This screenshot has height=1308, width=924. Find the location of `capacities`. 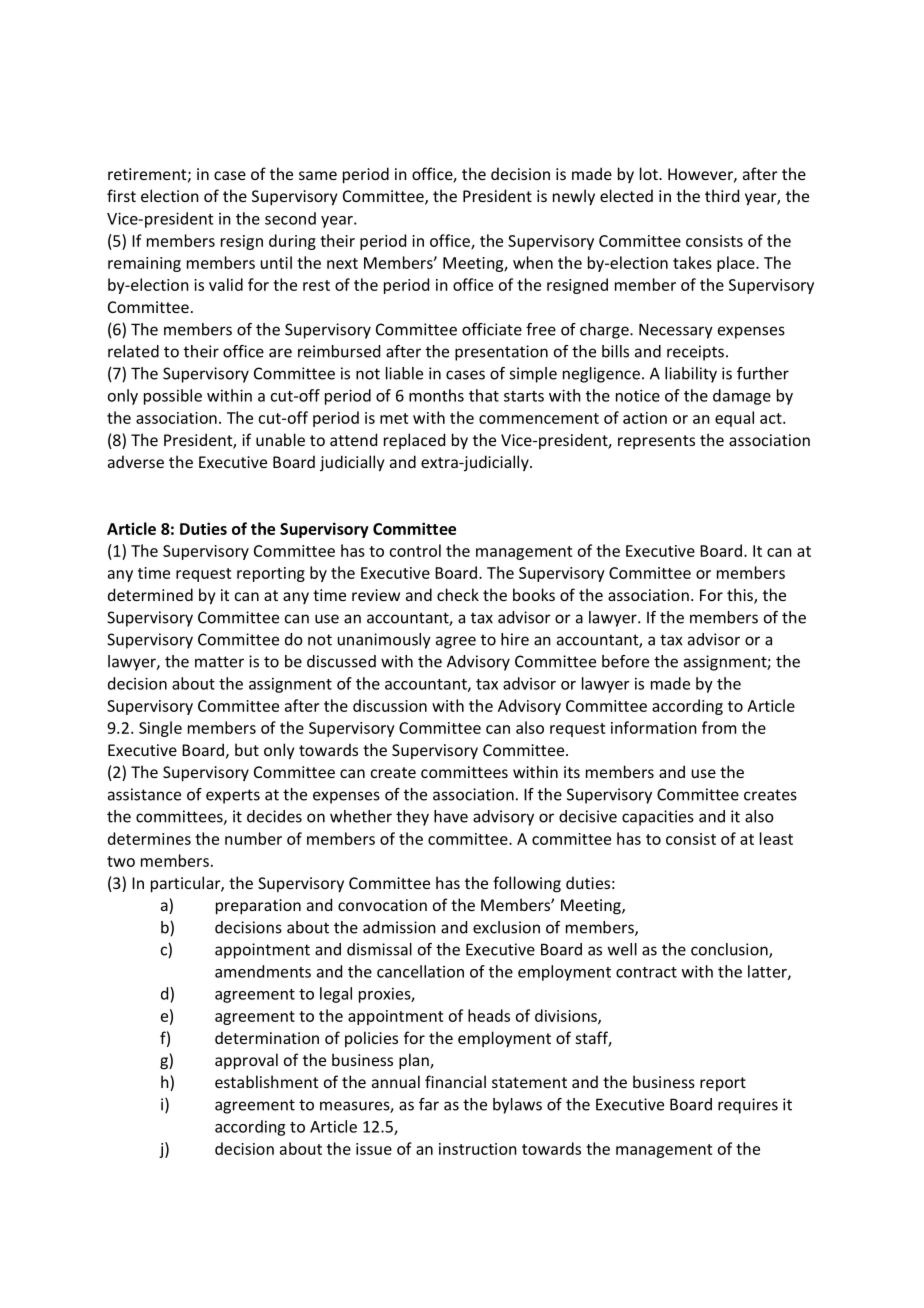

capacities is located at coordinates (658, 818).
